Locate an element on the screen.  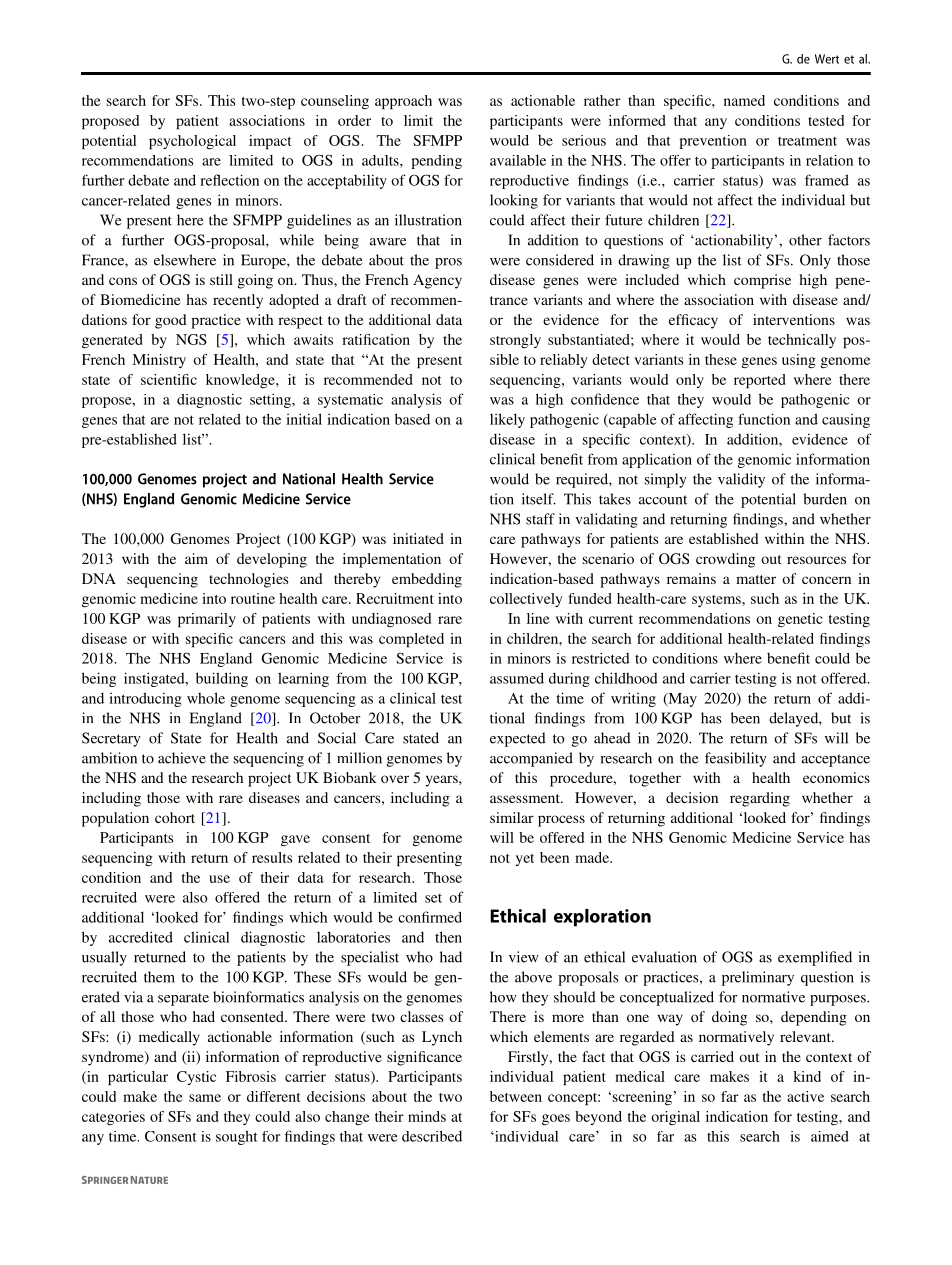
use is located at coordinates (219, 879).
